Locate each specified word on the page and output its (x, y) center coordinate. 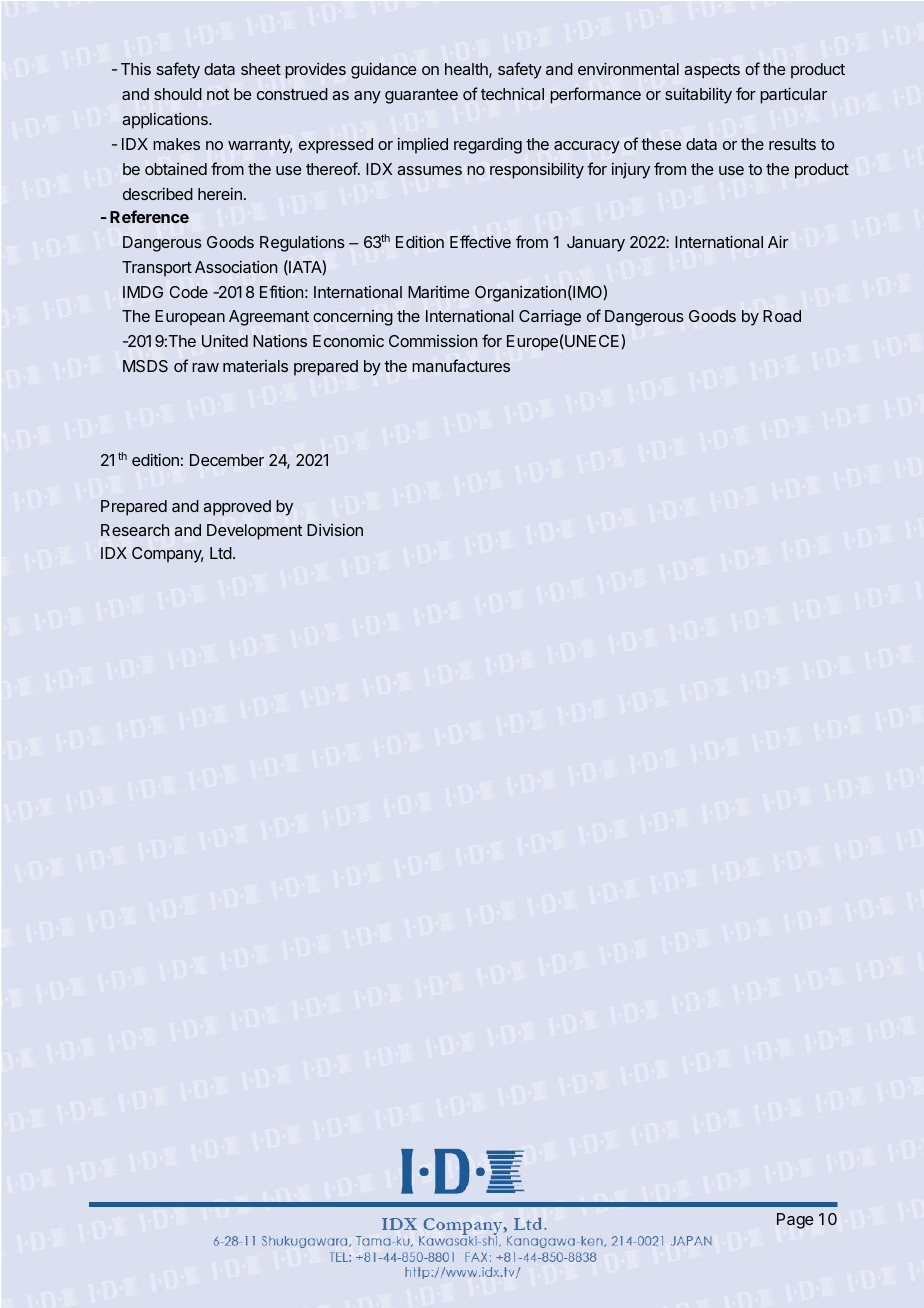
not (218, 94)
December (227, 460)
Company (167, 555)
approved (237, 508)
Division (335, 529)
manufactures (461, 365)
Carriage (550, 317)
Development (254, 532)
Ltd (221, 553)
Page (795, 1221)
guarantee (421, 96)
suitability (698, 95)
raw (205, 367)
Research (135, 530)
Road (782, 316)
